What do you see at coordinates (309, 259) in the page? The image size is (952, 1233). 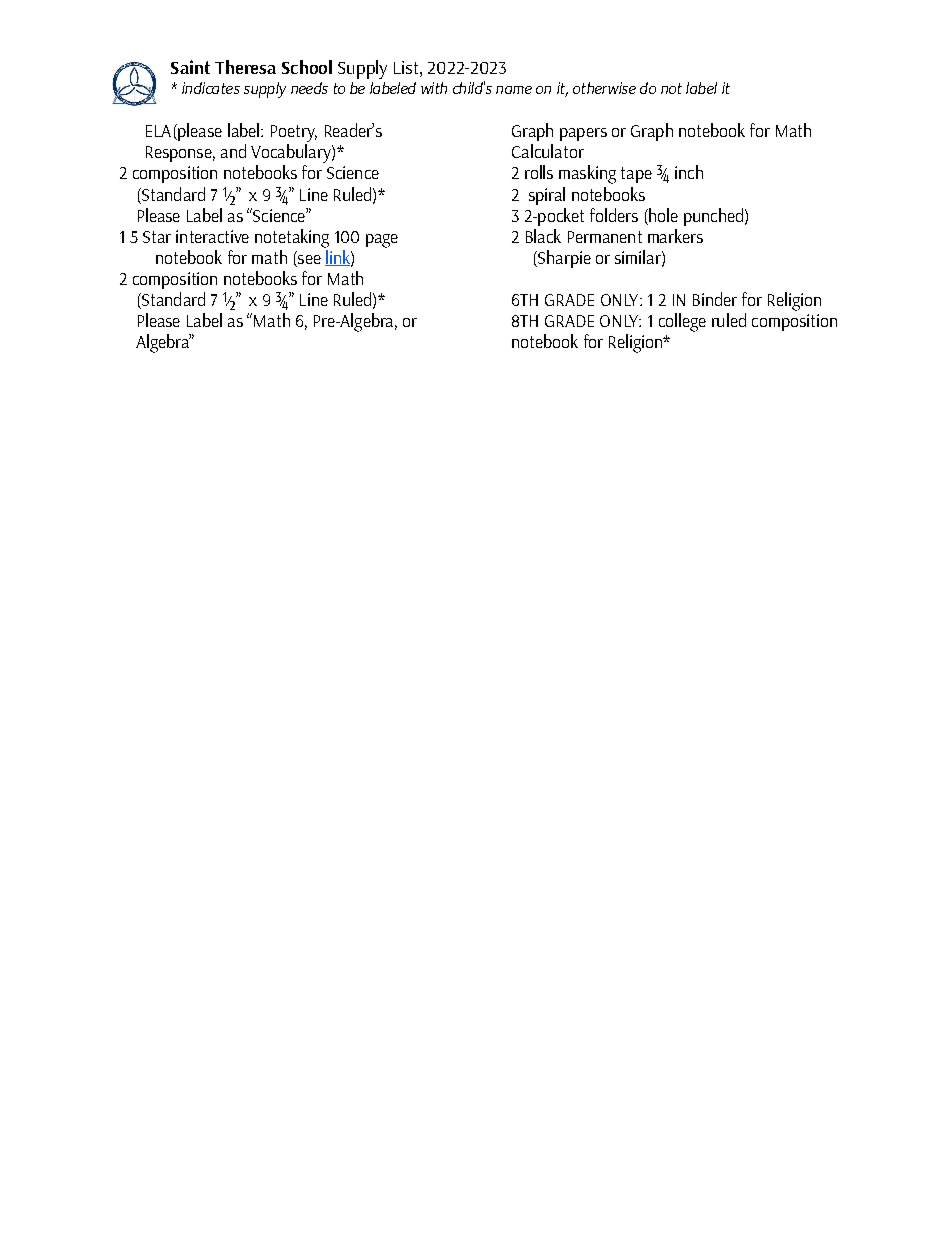 I see `see` at bounding box center [309, 259].
